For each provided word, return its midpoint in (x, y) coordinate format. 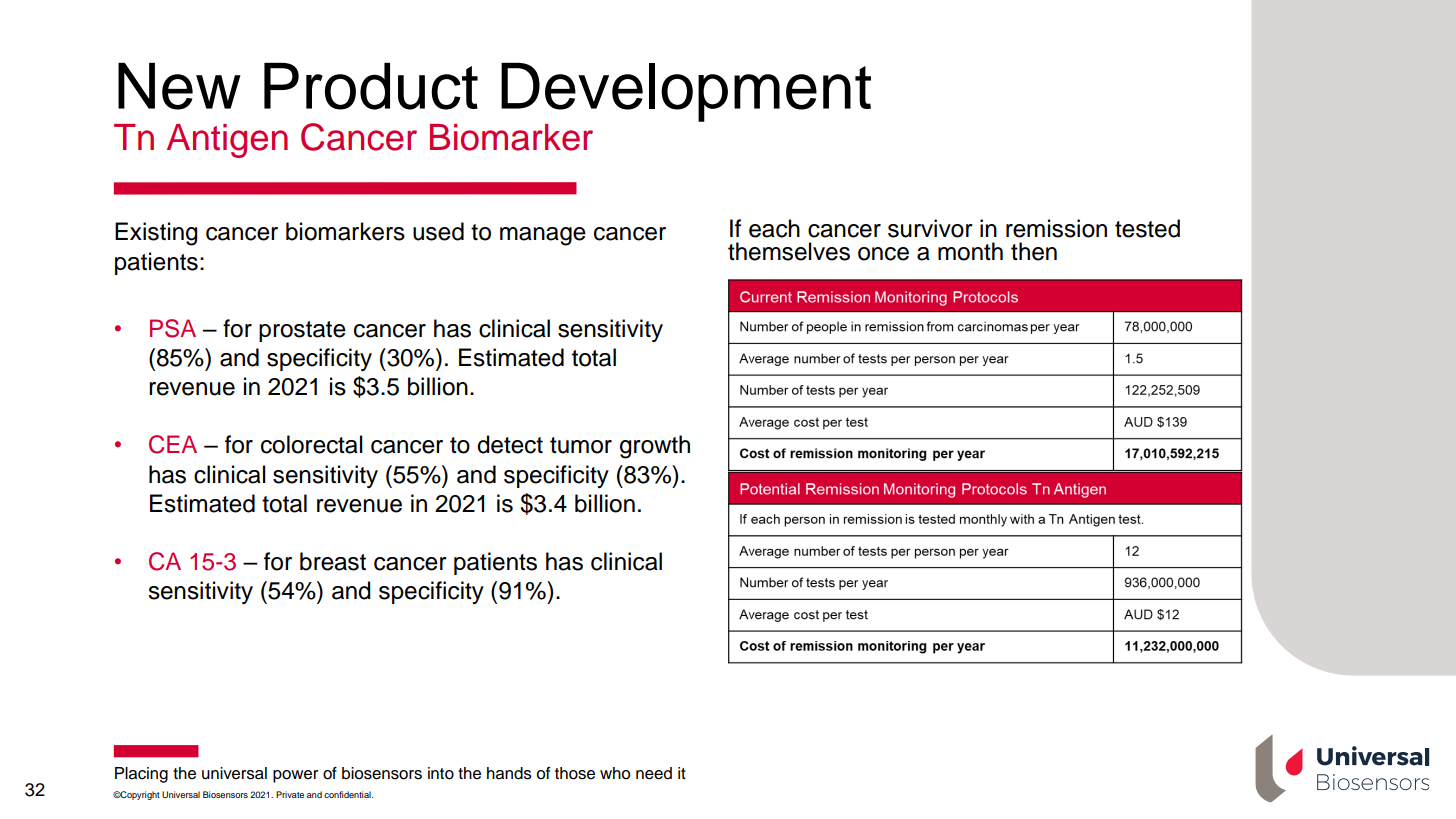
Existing (156, 234)
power (295, 776)
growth (655, 447)
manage (543, 236)
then (1034, 251)
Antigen (227, 141)
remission (1056, 228)
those (575, 773)
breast (333, 561)
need (654, 773)
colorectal (312, 444)
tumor (581, 445)
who (615, 773)
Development (686, 92)
